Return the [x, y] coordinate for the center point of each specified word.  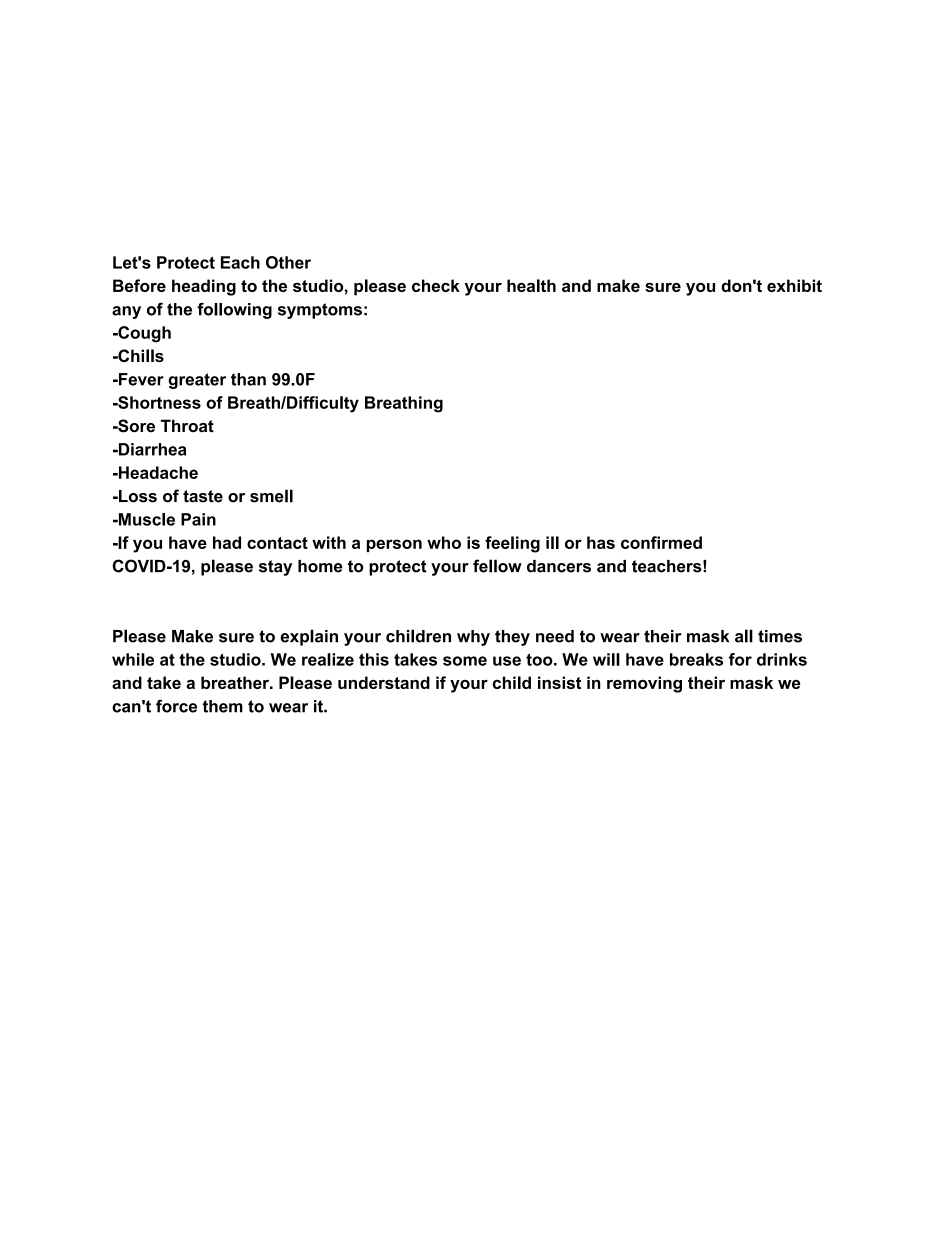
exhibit [794, 285]
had [227, 542]
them [222, 706]
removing [644, 684]
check [436, 285]
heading [204, 287]
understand [384, 682]
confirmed [661, 542]
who [444, 542]
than [248, 379]
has [601, 542]
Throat [187, 426]
